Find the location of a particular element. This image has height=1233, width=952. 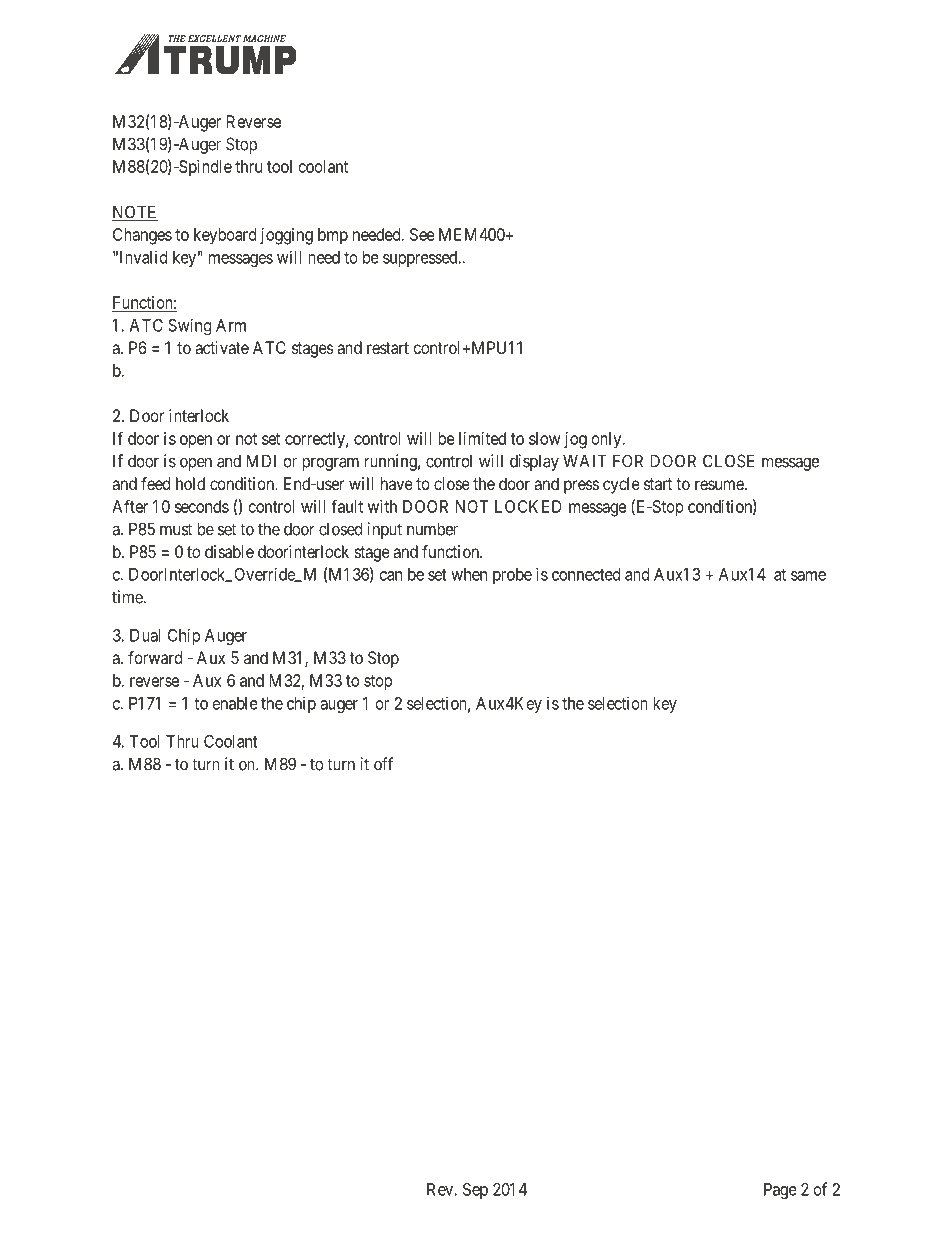

Sep is located at coordinates (475, 1191).
